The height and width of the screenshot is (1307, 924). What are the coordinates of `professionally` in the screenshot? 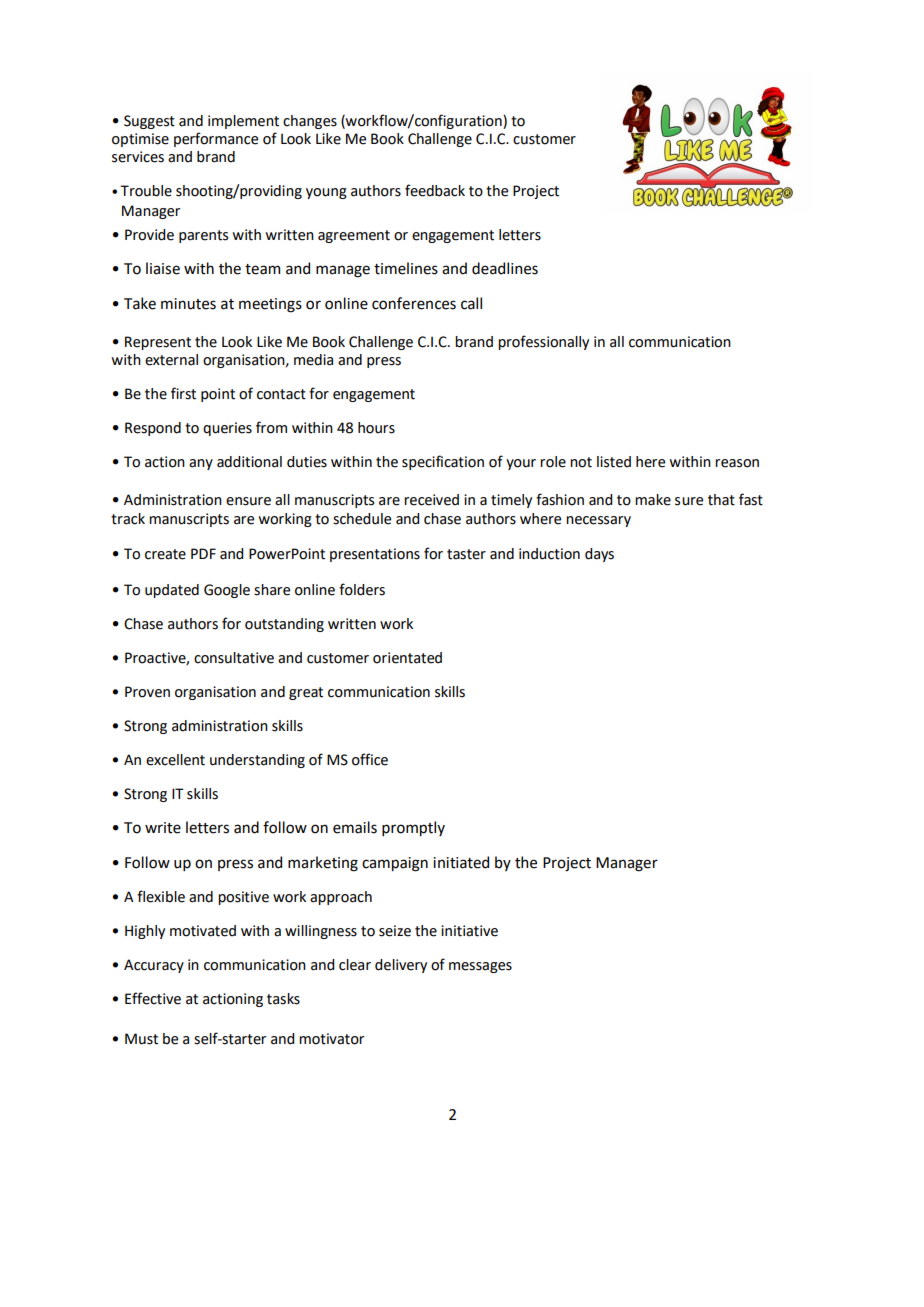 It's located at (543, 342).
